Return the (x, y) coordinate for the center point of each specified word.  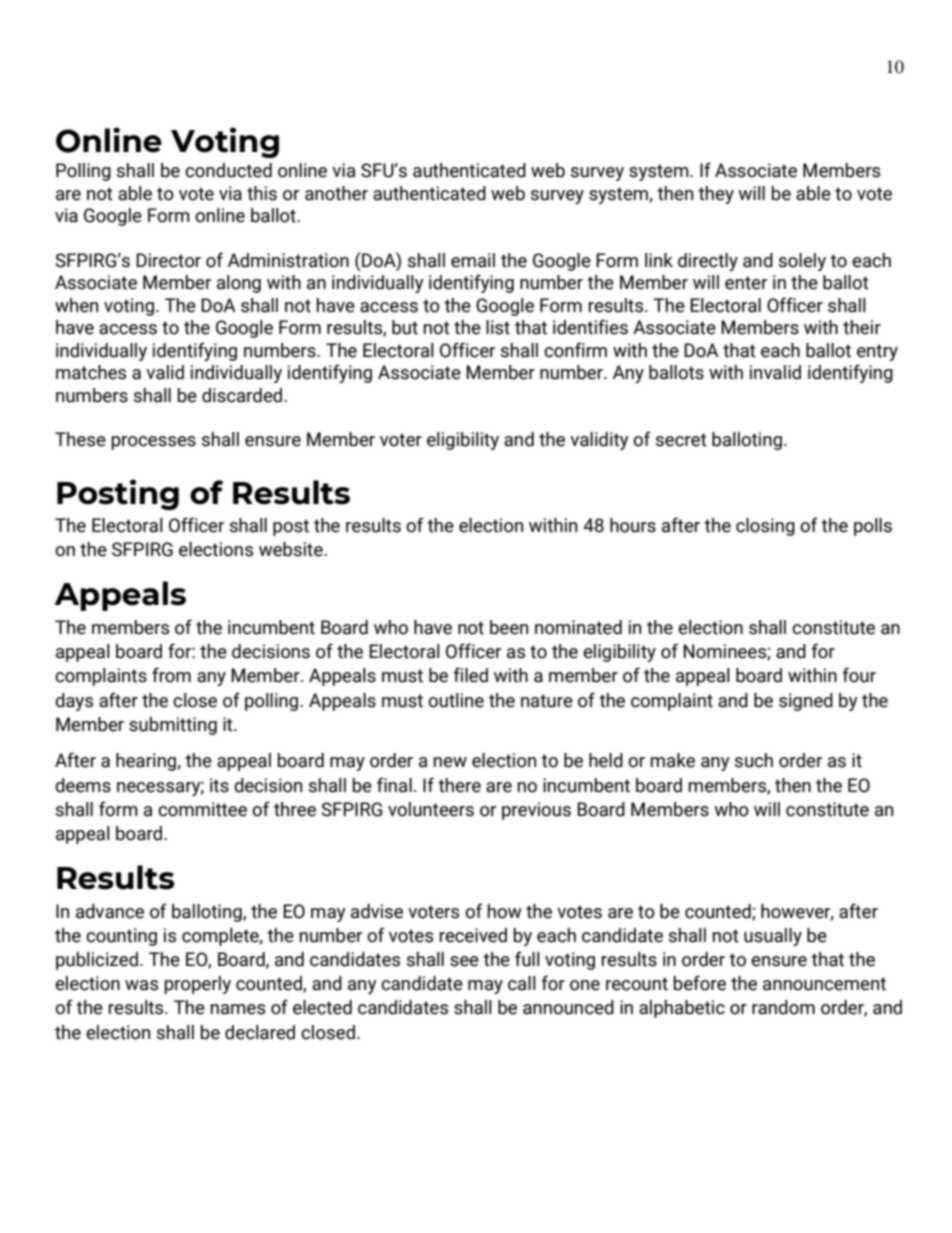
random (783, 1007)
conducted (228, 170)
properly (198, 985)
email (473, 260)
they (716, 195)
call (522, 983)
